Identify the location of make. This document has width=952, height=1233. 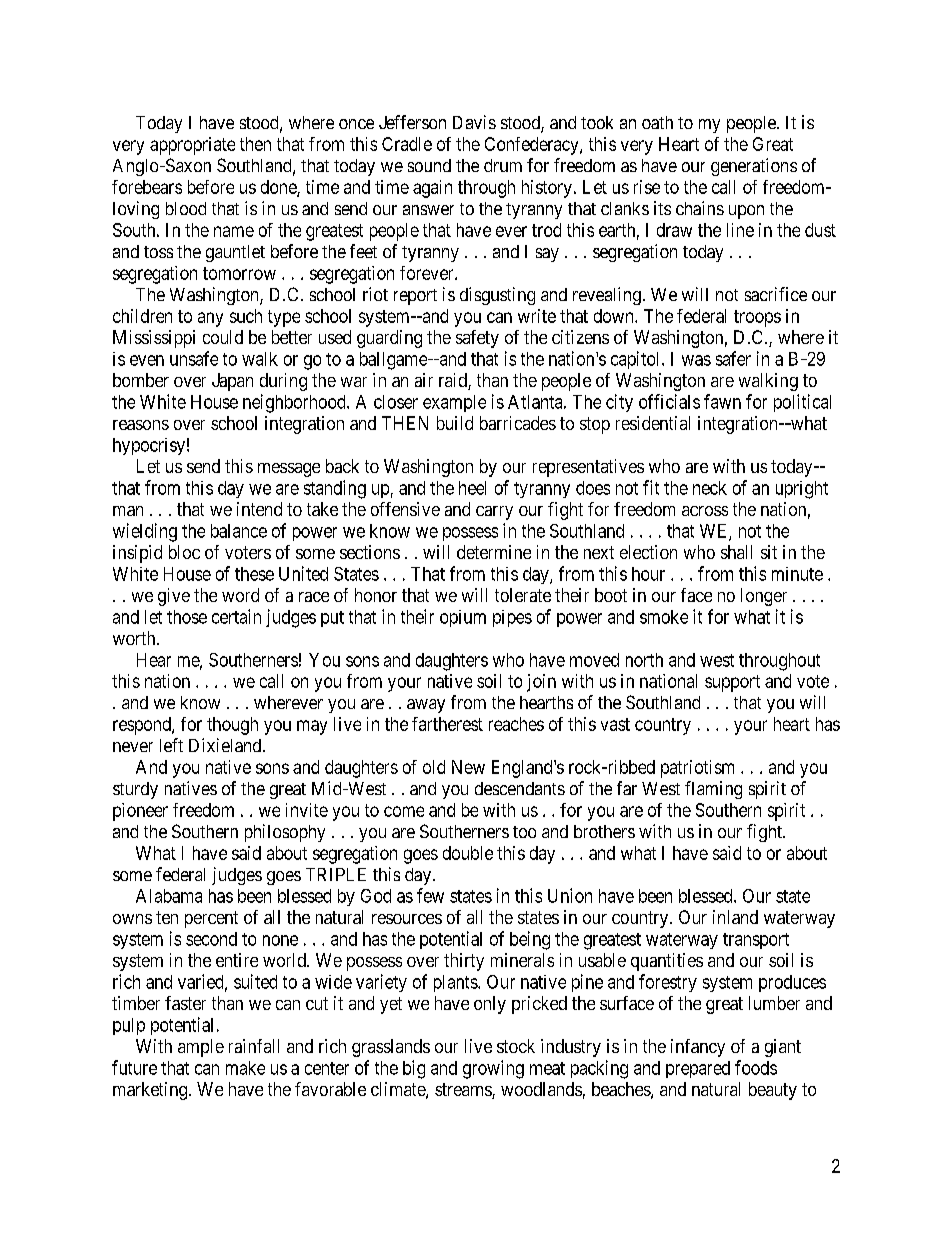
(245, 1068).
